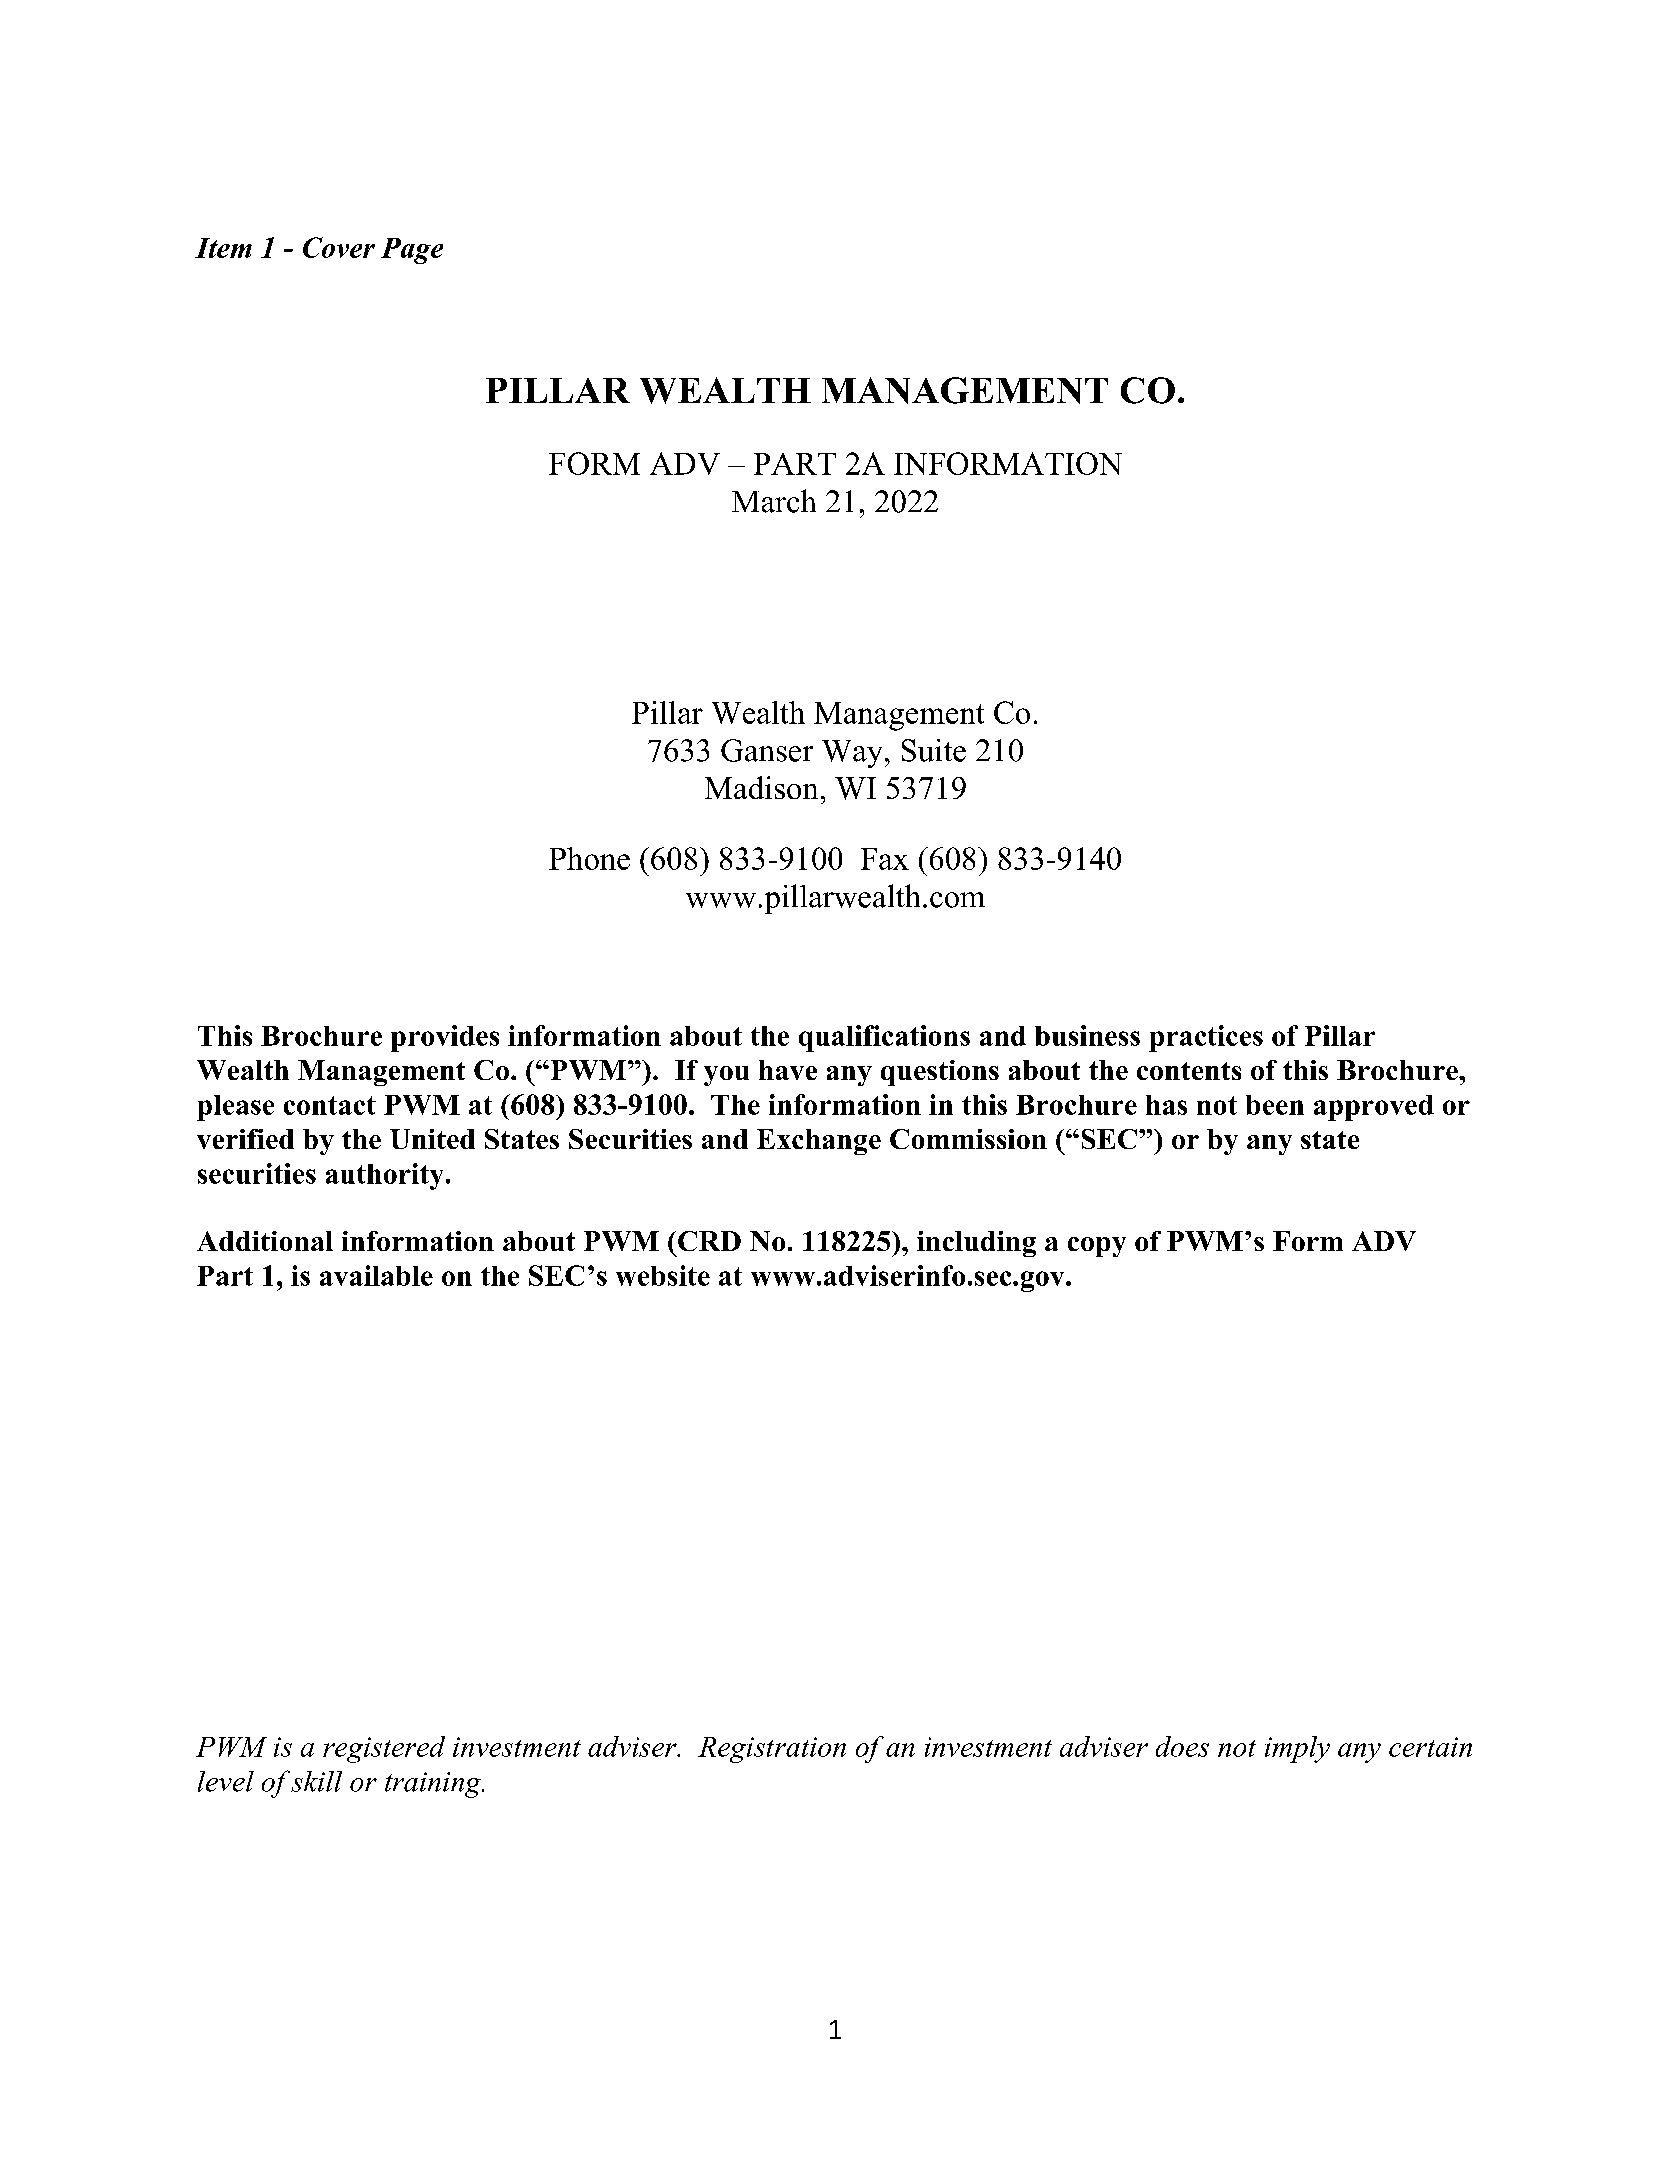 The width and height of the screenshot is (1671, 2163). I want to click on available, so click(376, 1275).
